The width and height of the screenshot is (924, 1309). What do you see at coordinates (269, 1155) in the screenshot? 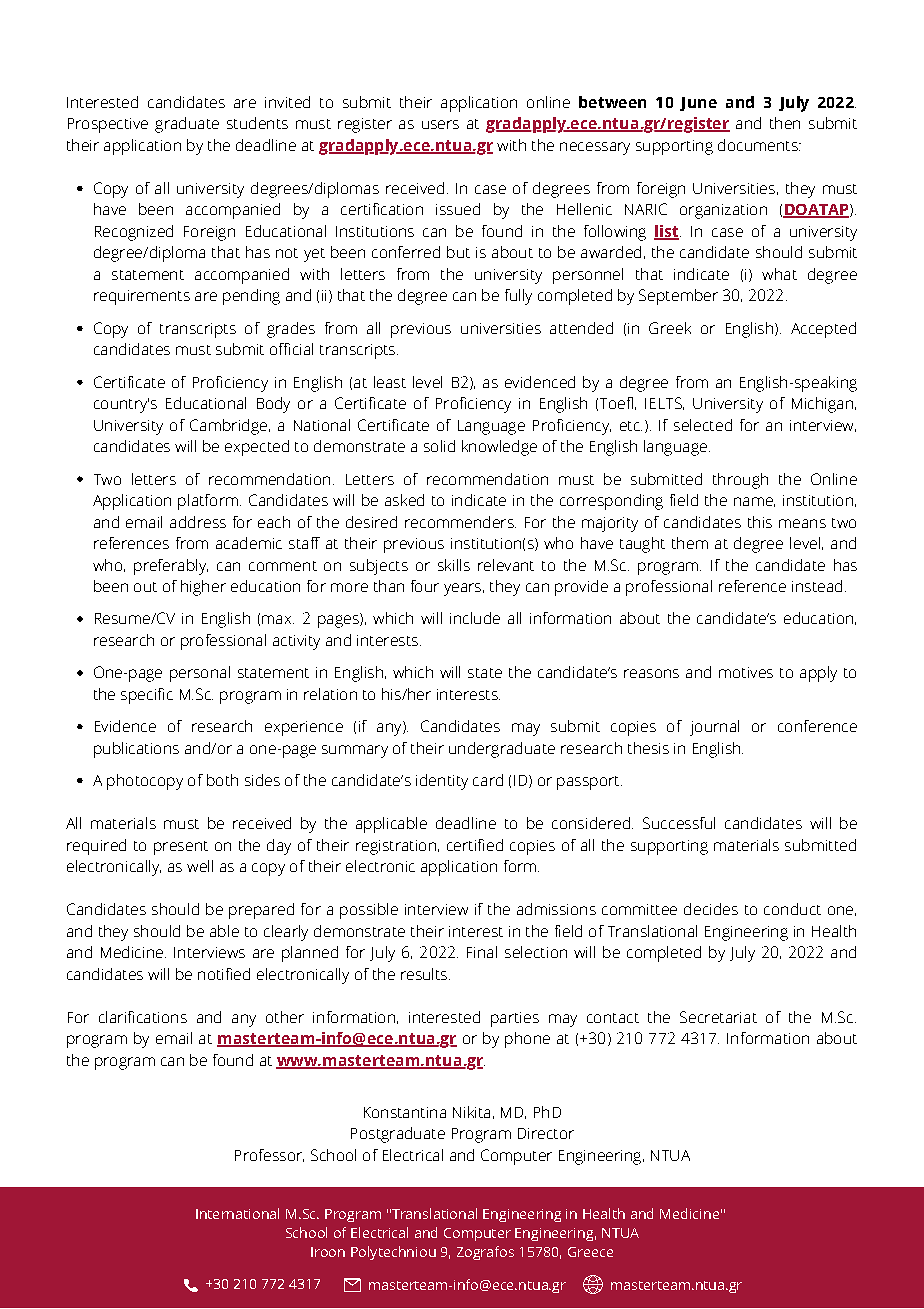
I see `Professor` at bounding box center [269, 1155].
